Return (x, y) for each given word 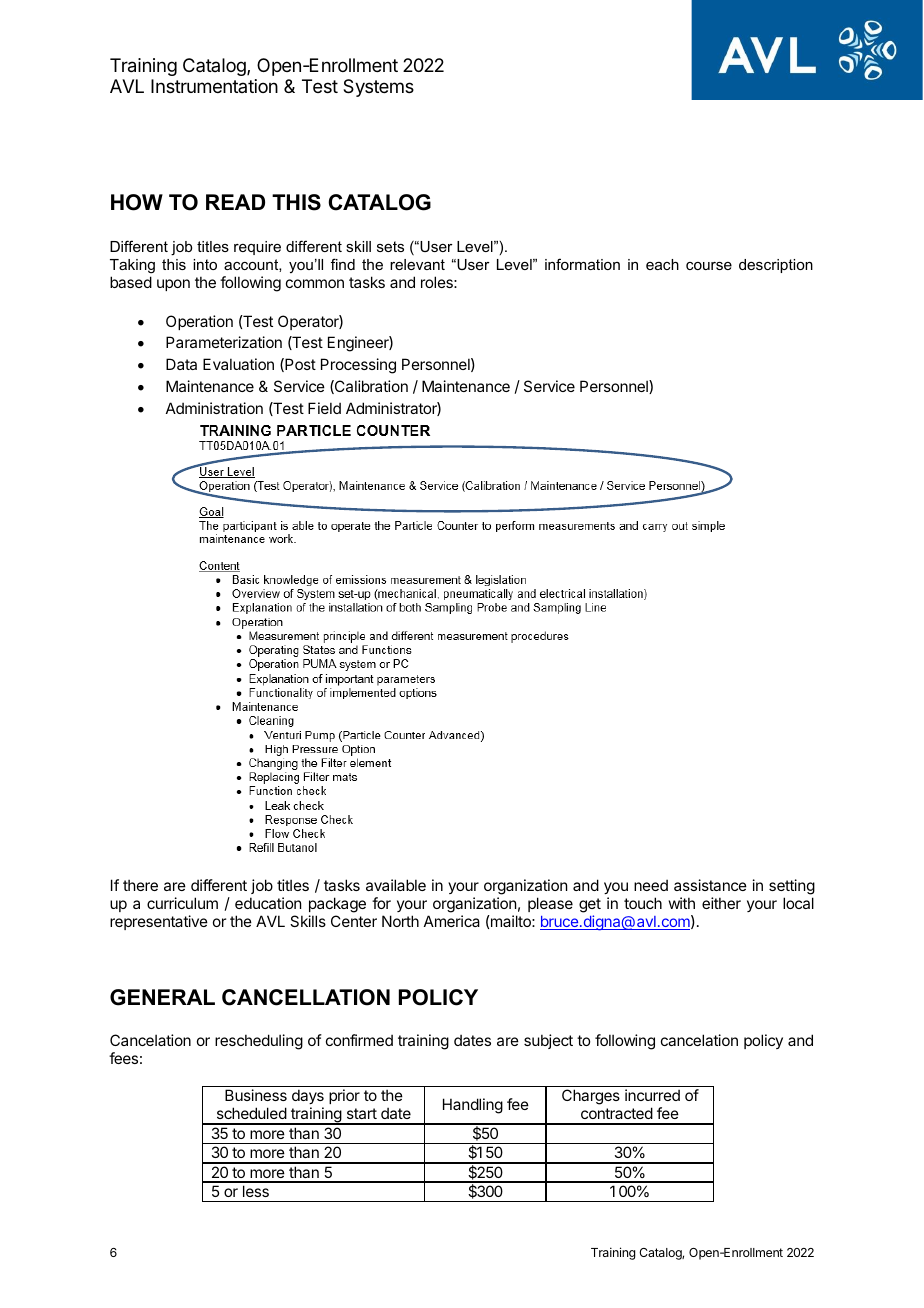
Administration (214, 408)
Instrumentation (214, 86)
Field (324, 408)
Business (256, 1095)
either (721, 903)
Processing (358, 366)
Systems (378, 88)
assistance (710, 885)
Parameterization (224, 342)
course (709, 266)
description (776, 266)
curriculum (182, 903)
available (396, 885)
